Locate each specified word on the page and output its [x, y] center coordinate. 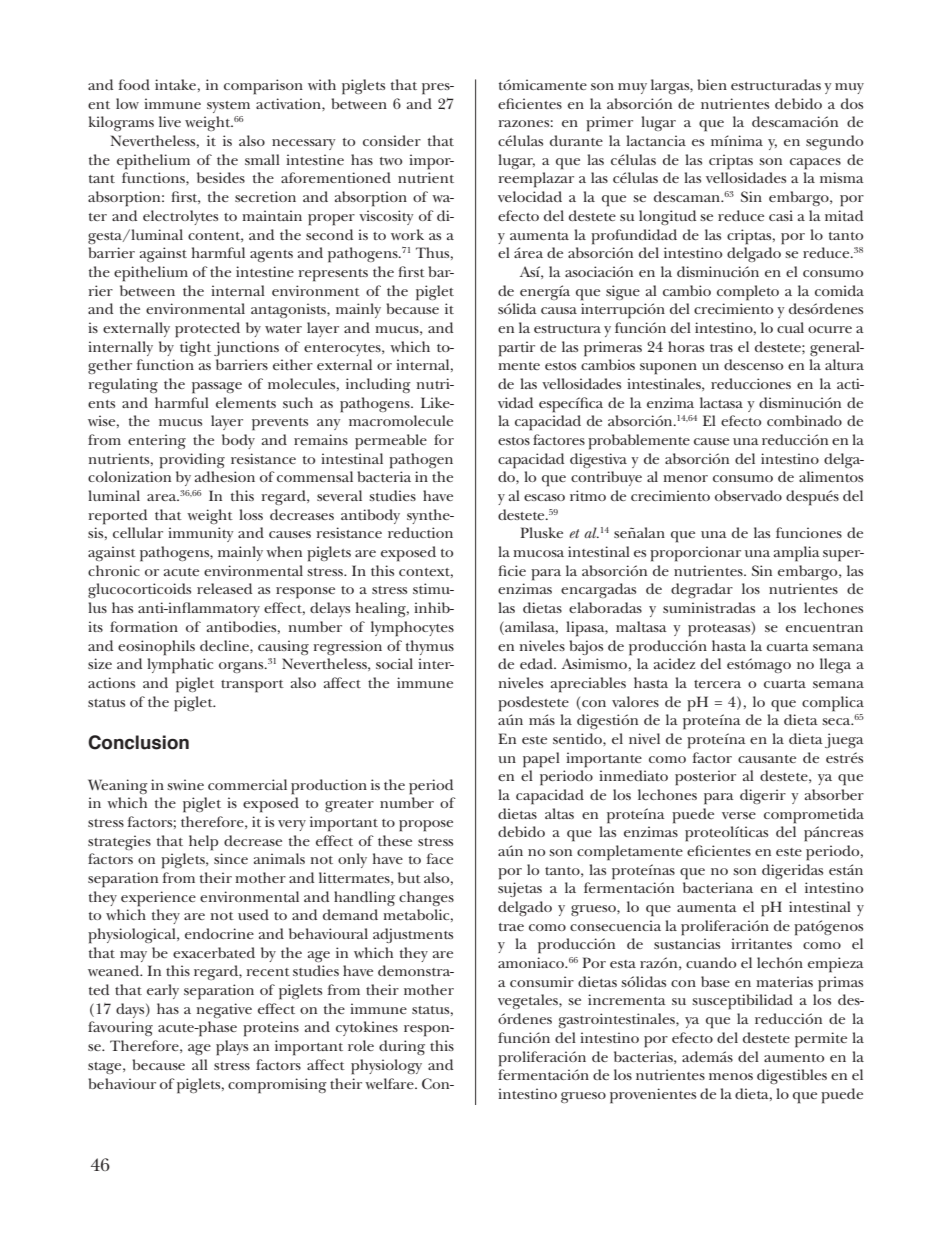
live [170, 121]
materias [784, 981]
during [402, 1047]
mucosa [538, 553]
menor [685, 478]
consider [392, 140]
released [224, 588]
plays [232, 1048]
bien [712, 84]
